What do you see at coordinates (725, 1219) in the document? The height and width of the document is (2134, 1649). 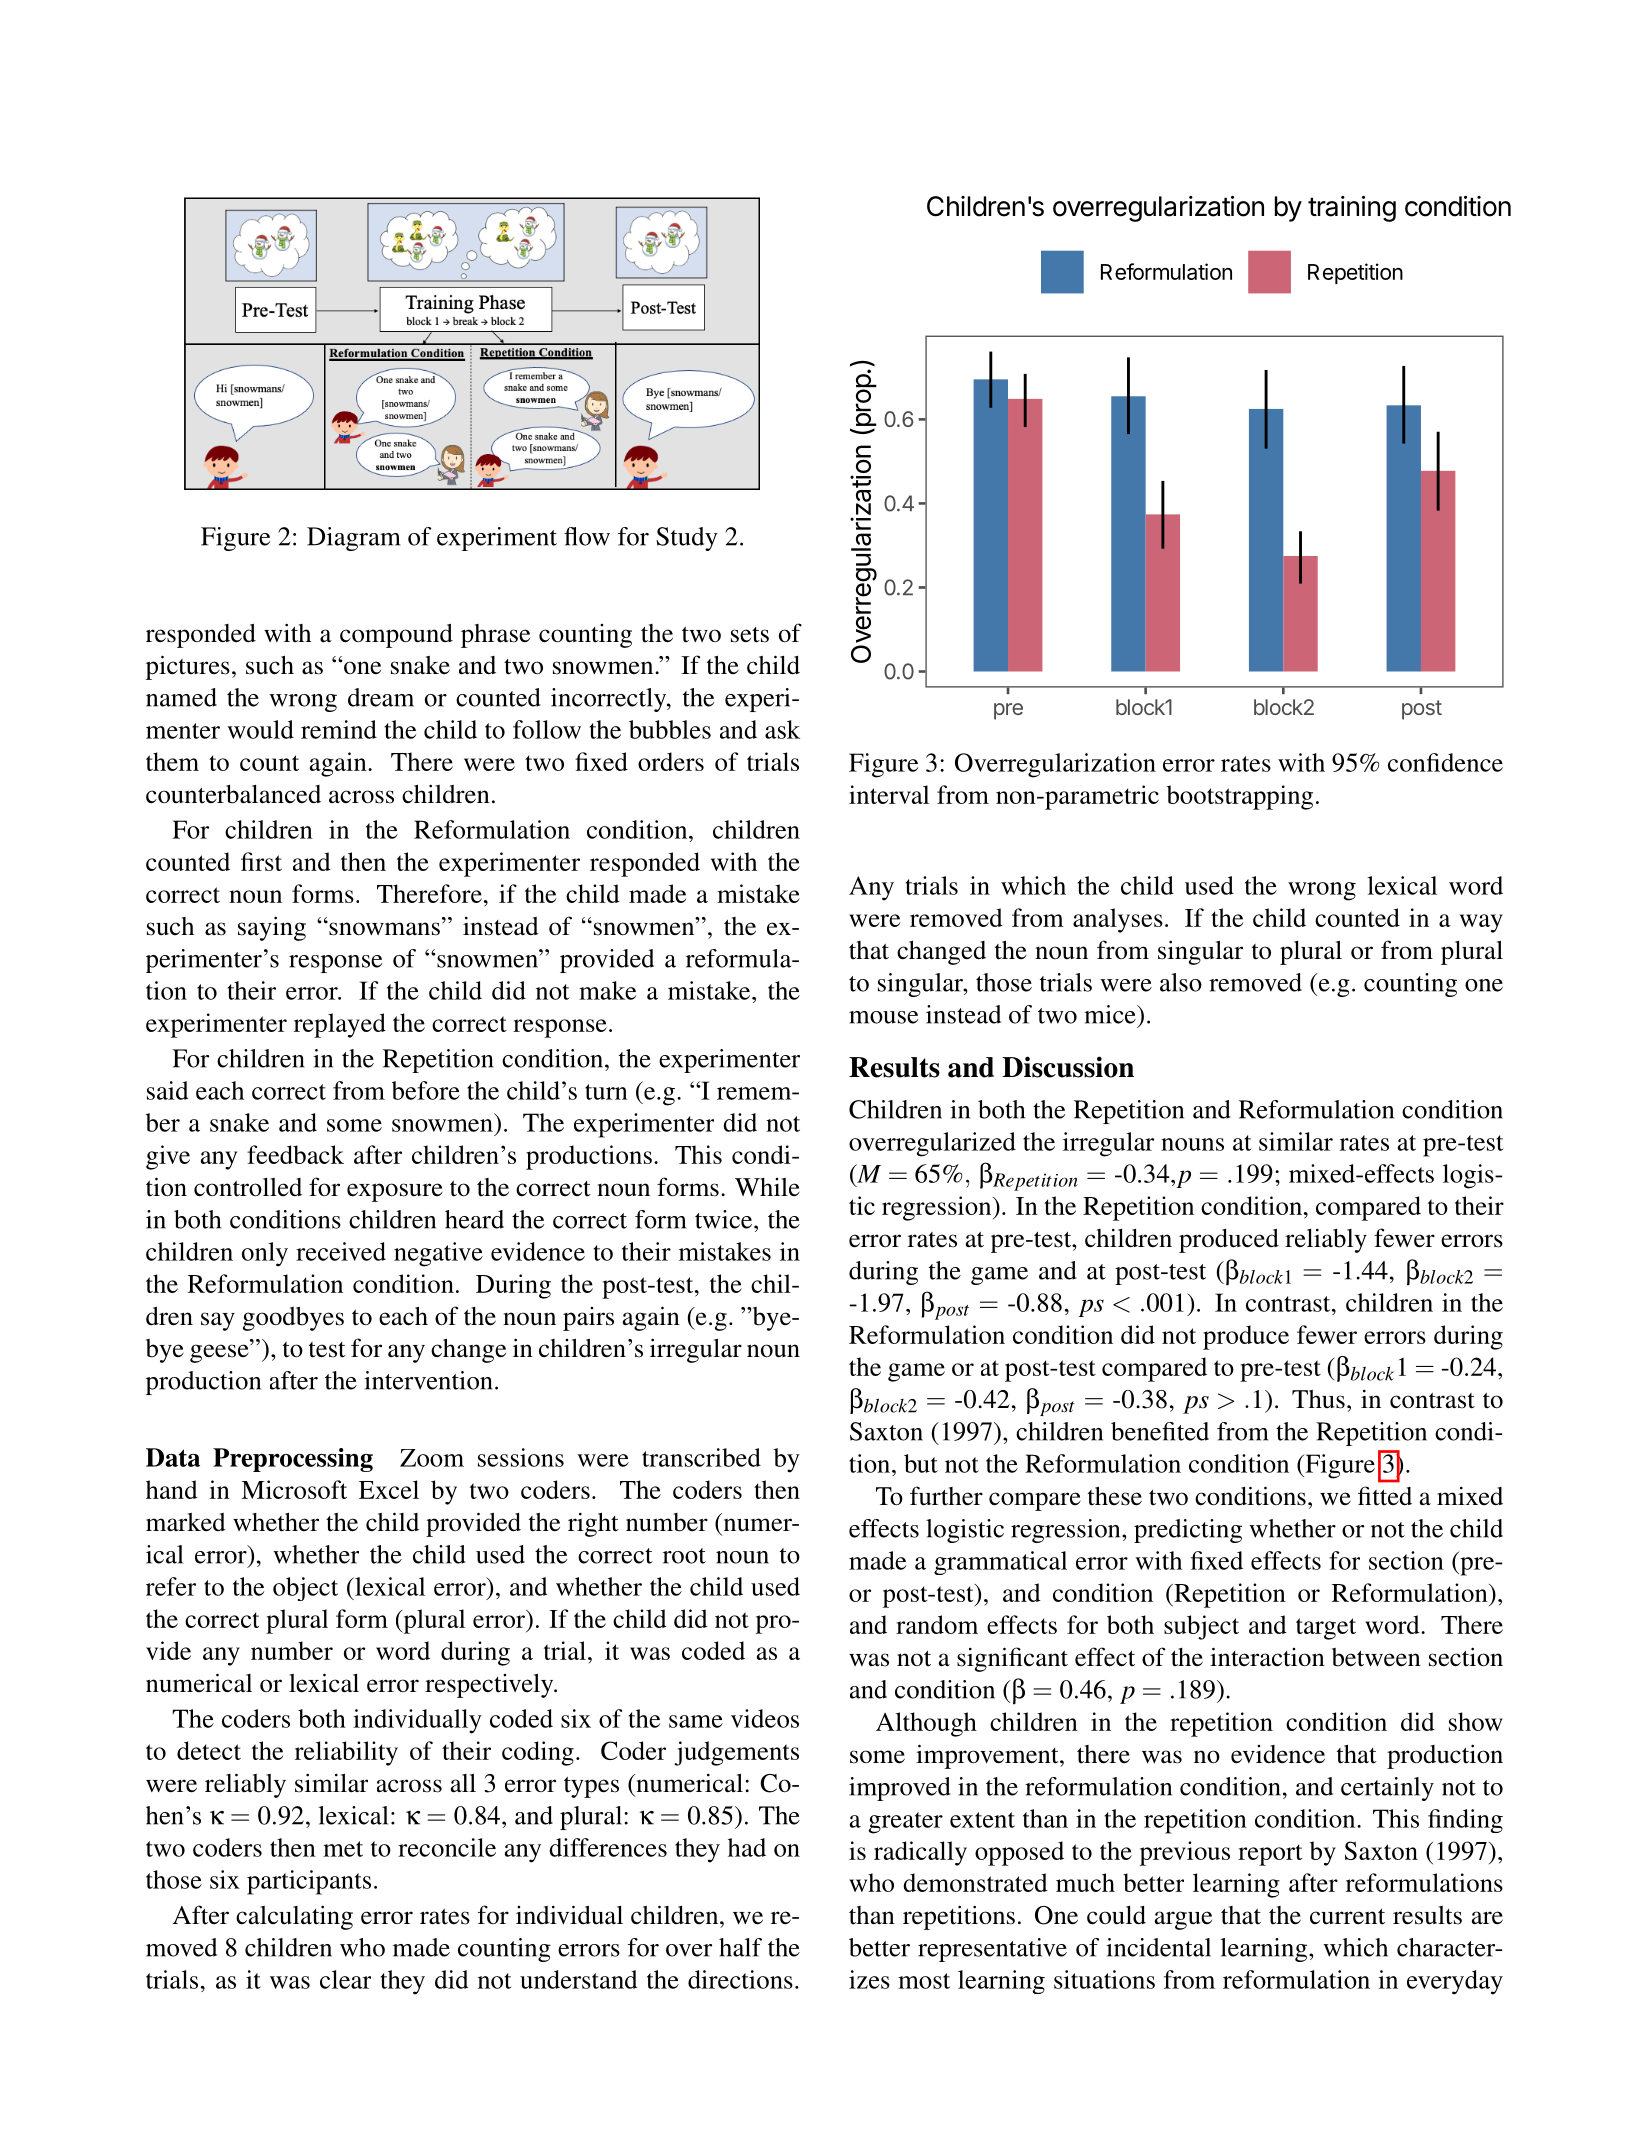 I see `twice` at bounding box center [725, 1219].
